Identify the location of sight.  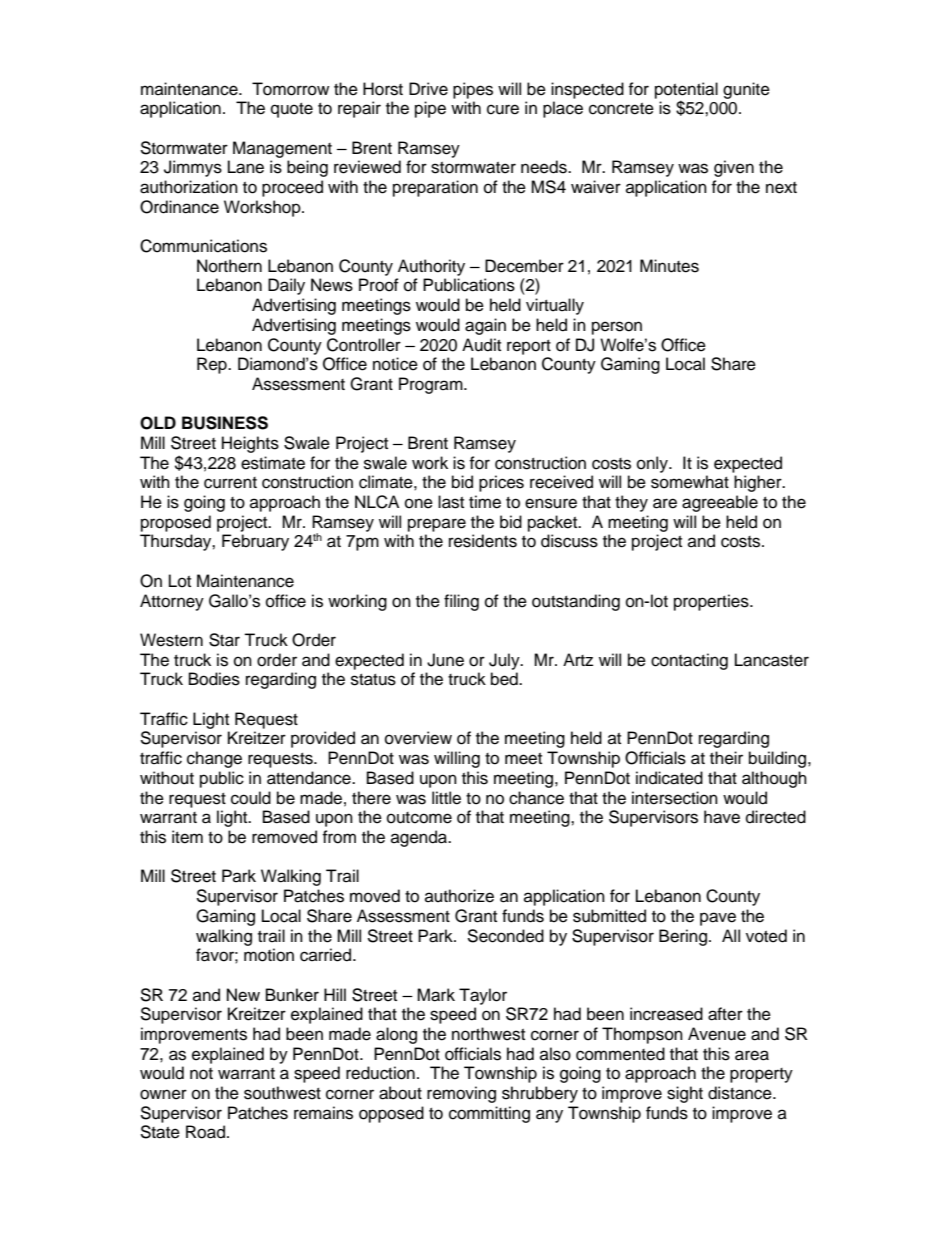
(685, 1094).
